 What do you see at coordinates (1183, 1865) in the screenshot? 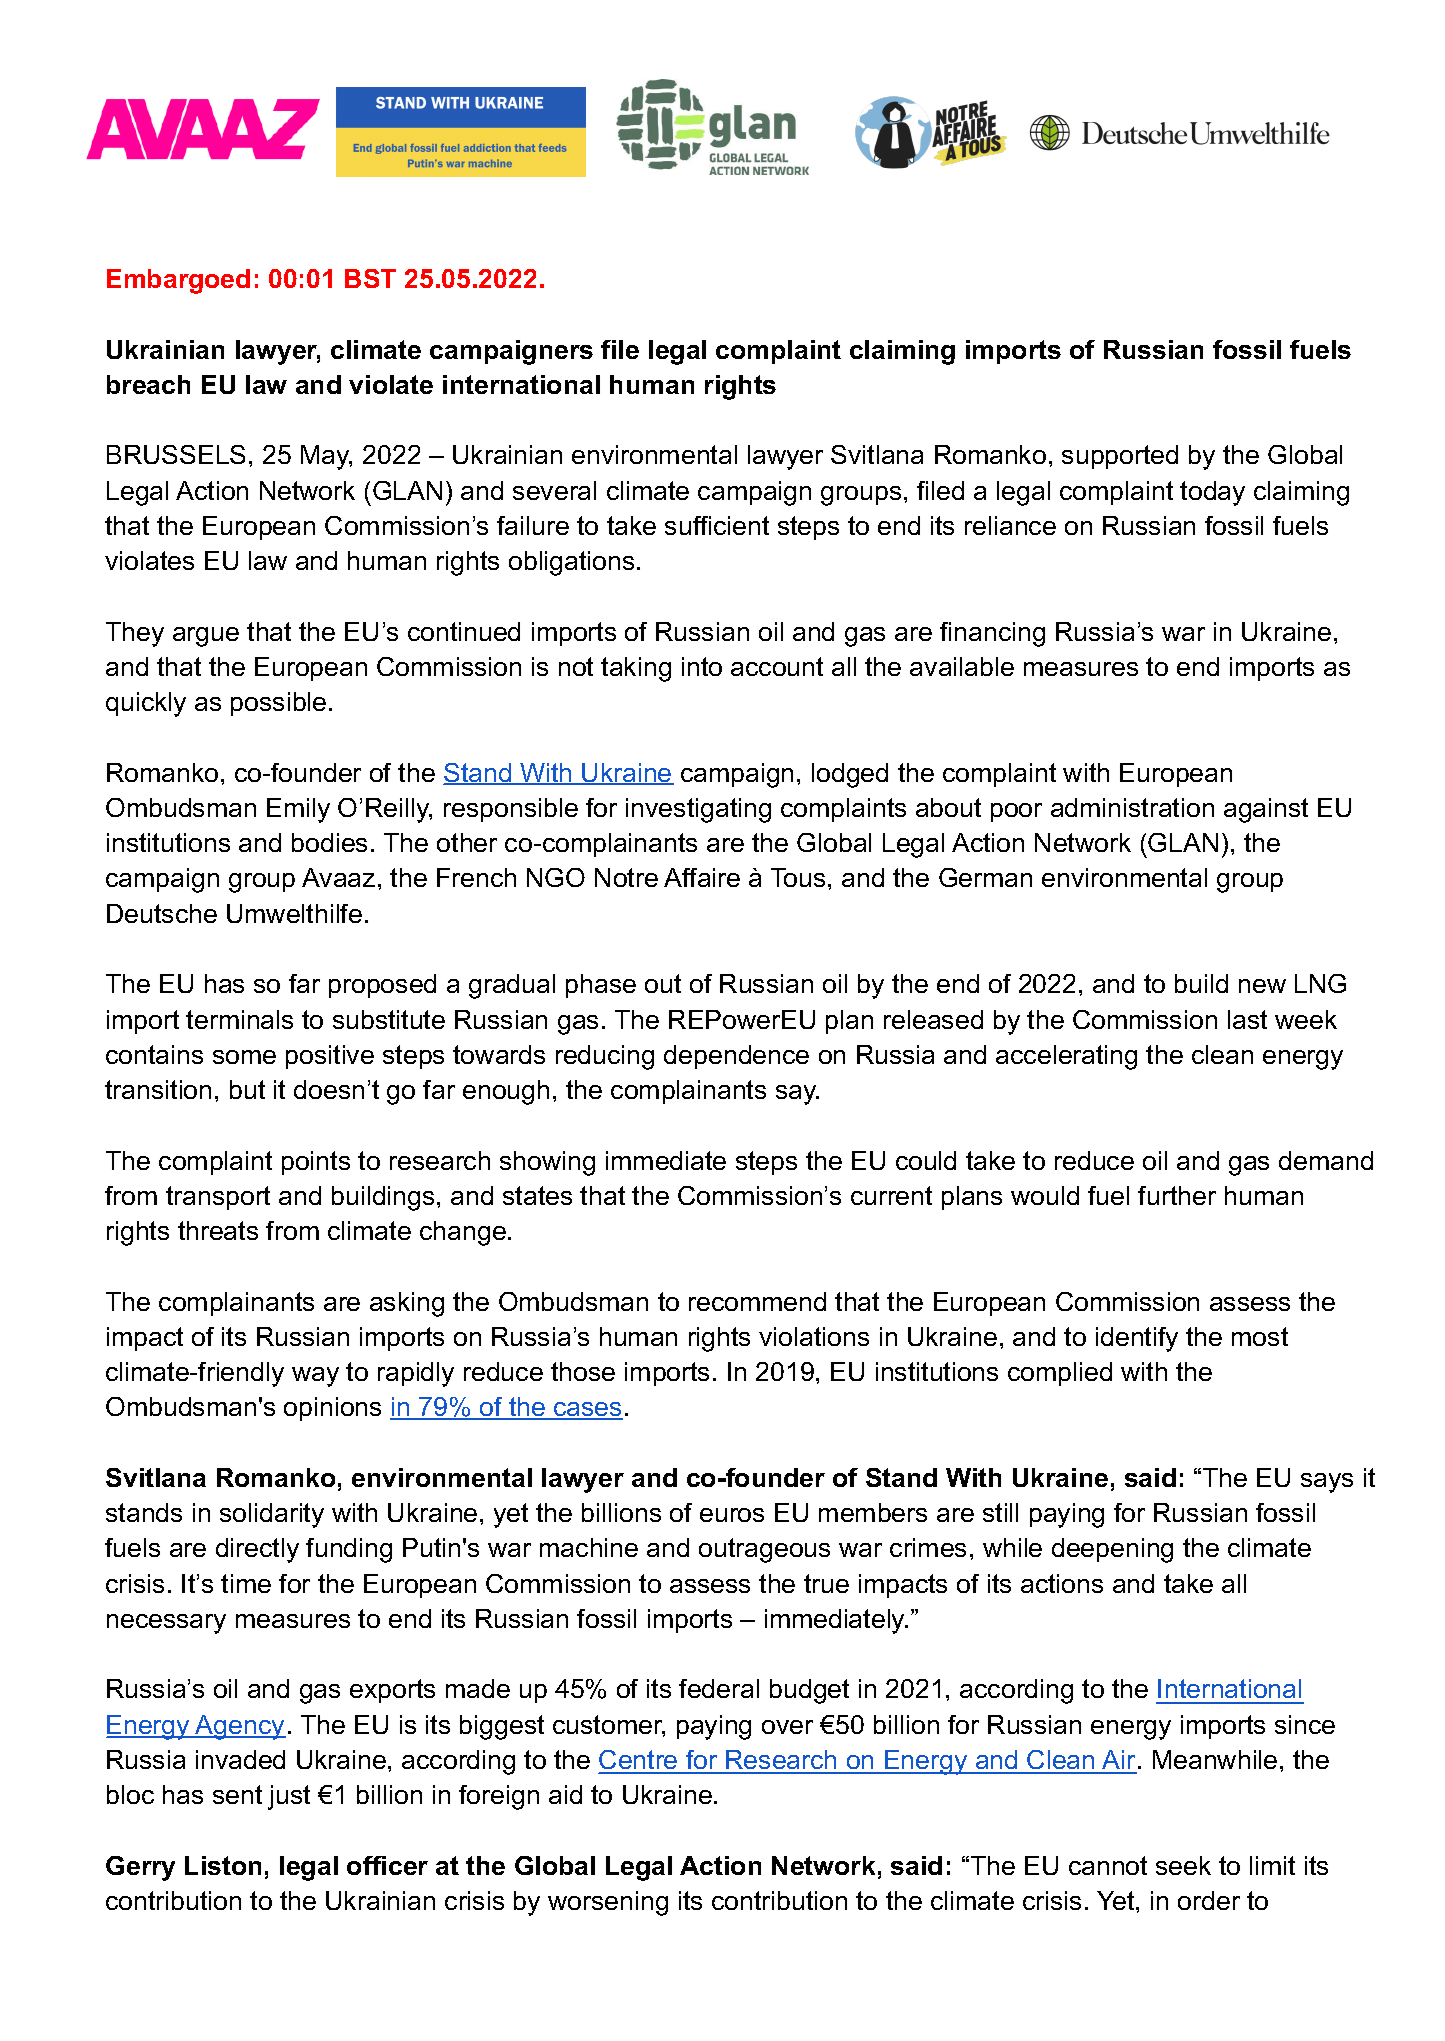
I see `seek` at bounding box center [1183, 1865].
